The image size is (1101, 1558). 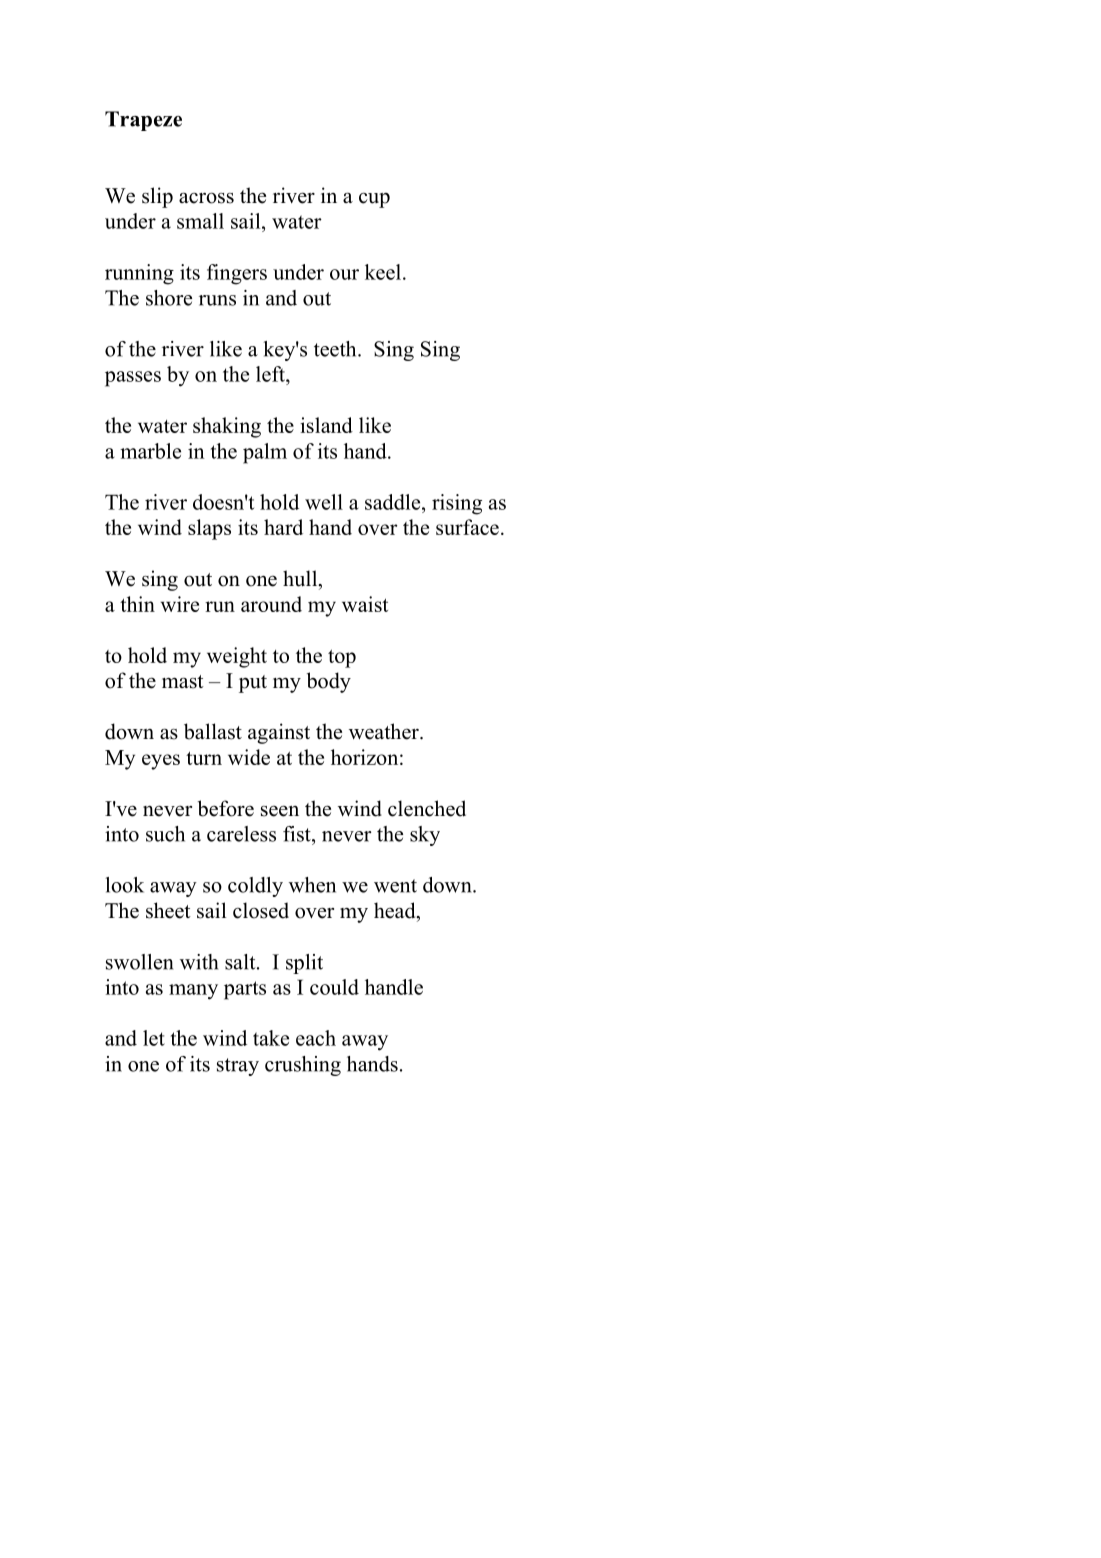 I want to click on each, so click(x=316, y=1038).
